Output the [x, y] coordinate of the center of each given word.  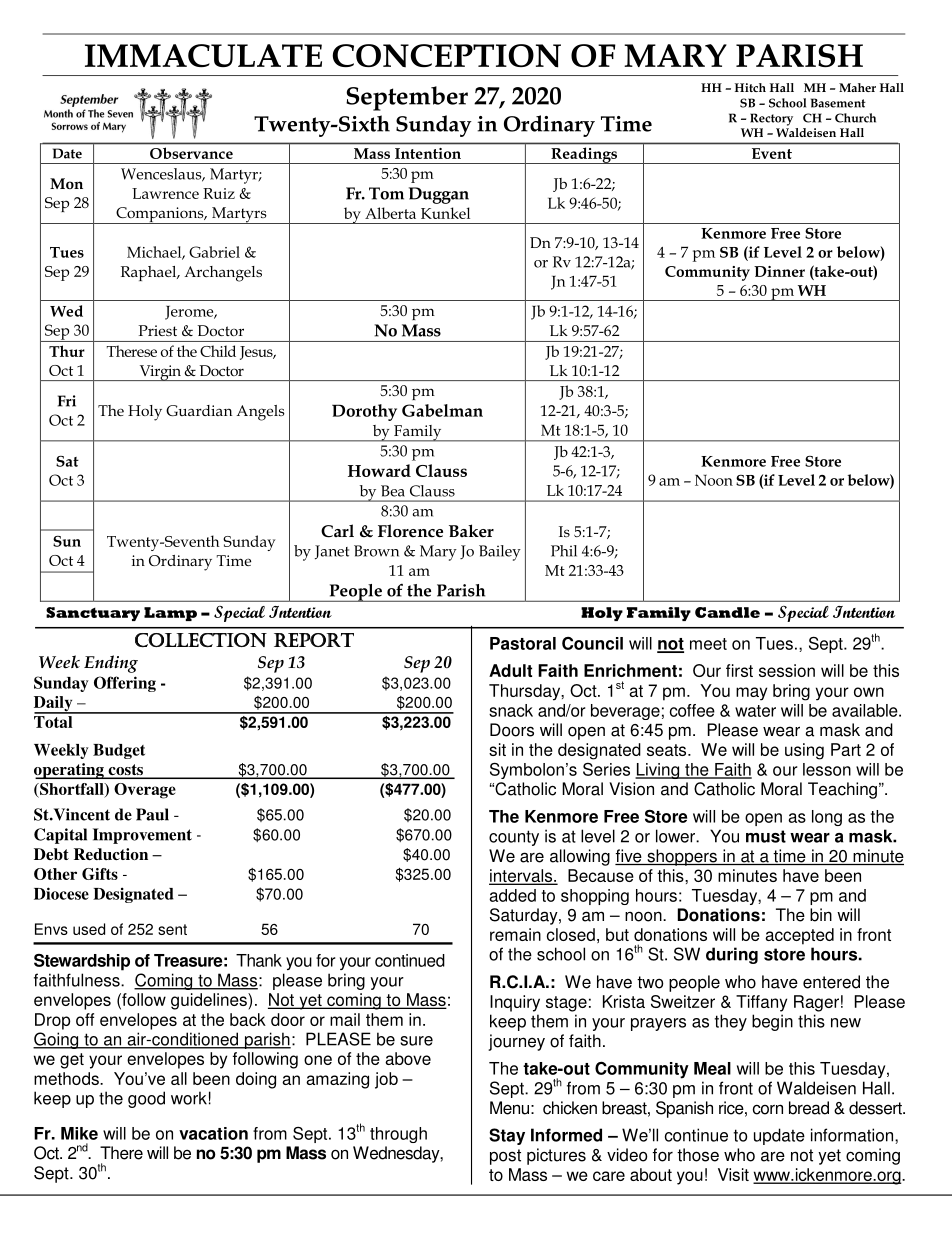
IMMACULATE [203, 55]
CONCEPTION [446, 56]
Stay [507, 1136]
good [146, 1099]
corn [768, 1109]
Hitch [750, 87]
